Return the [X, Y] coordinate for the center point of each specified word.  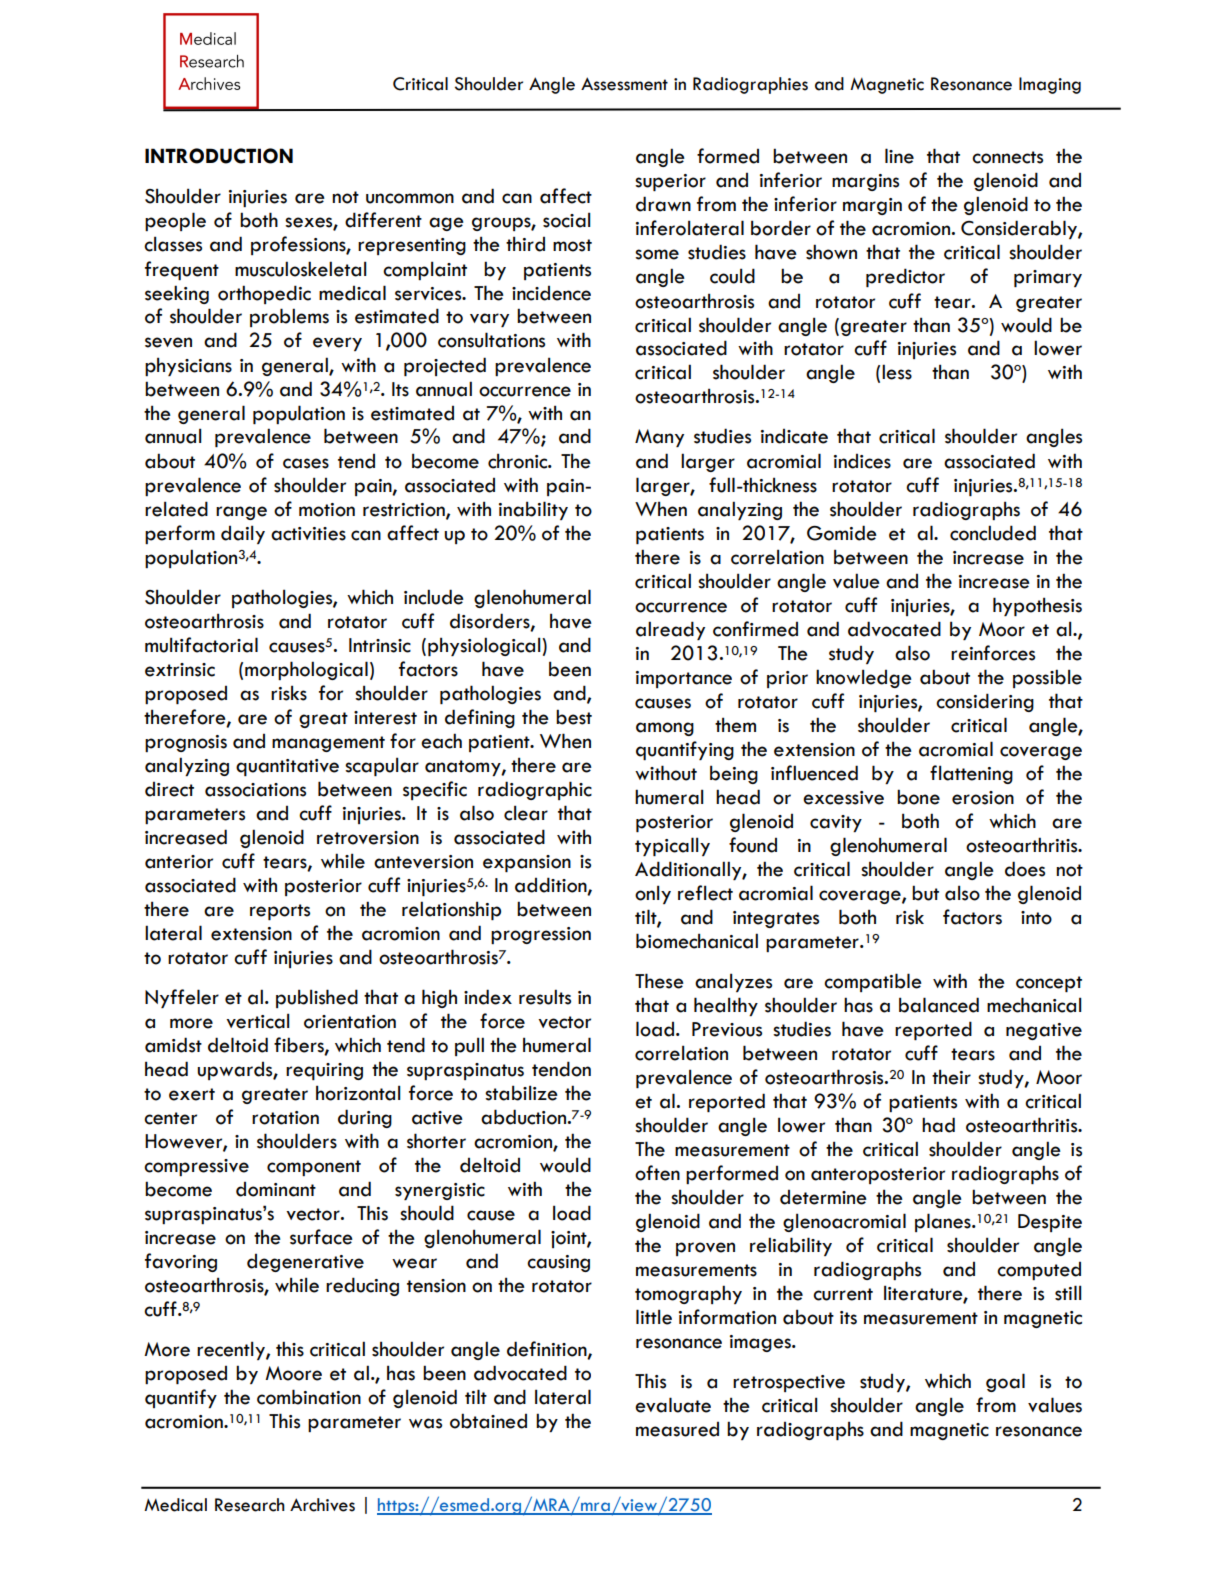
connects [1007, 157]
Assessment [624, 84]
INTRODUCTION [219, 156]
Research [250, 1505]
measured [677, 1429]
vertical [257, 1021]
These [659, 981]
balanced [939, 1005]
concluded [993, 533]
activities [308, 534]
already [670, 630]
